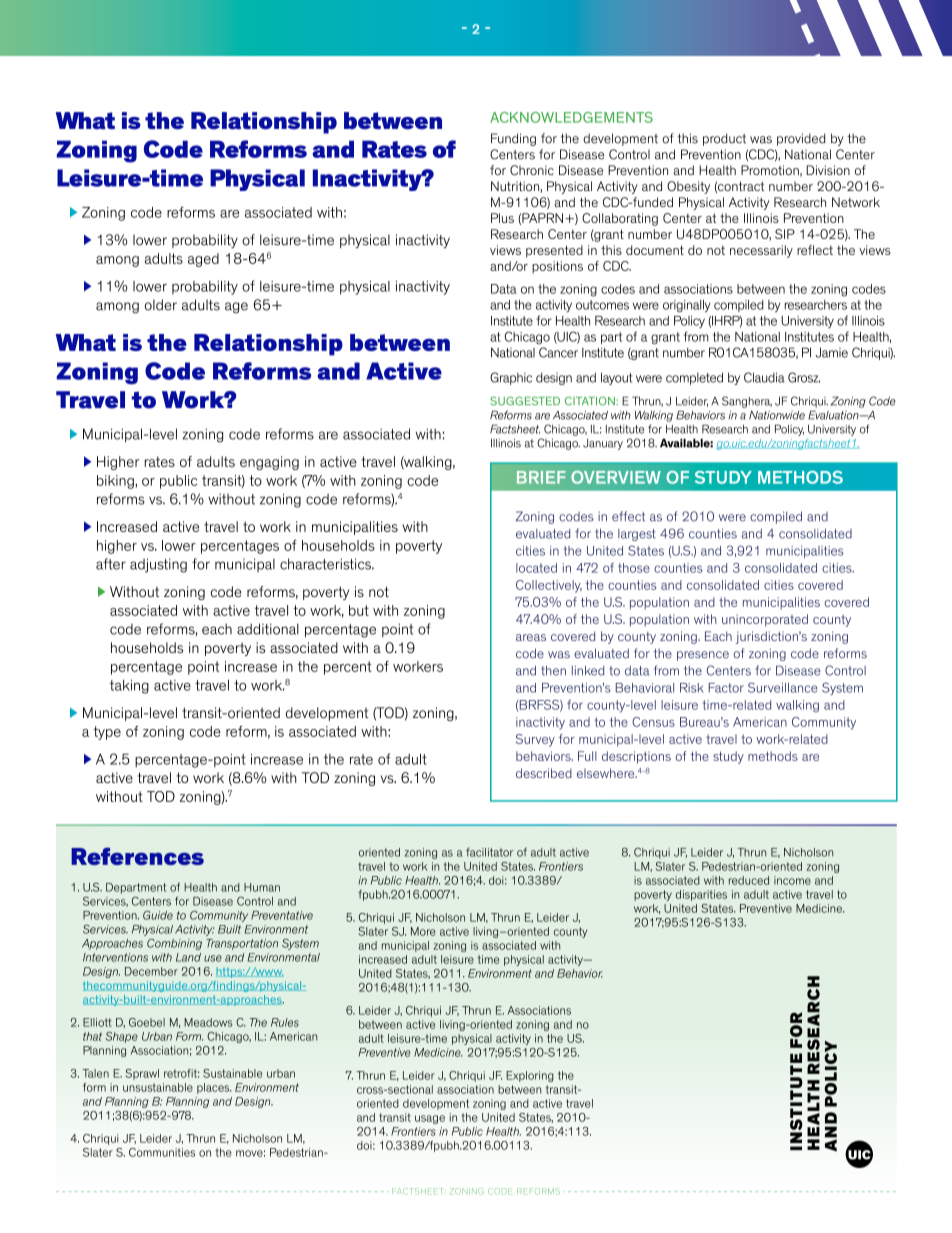 The image size is (952, 1233). What do you see at coordinates (530, 1076) in the document?
I see `Exploring` at bounding box center [530, 1076].
